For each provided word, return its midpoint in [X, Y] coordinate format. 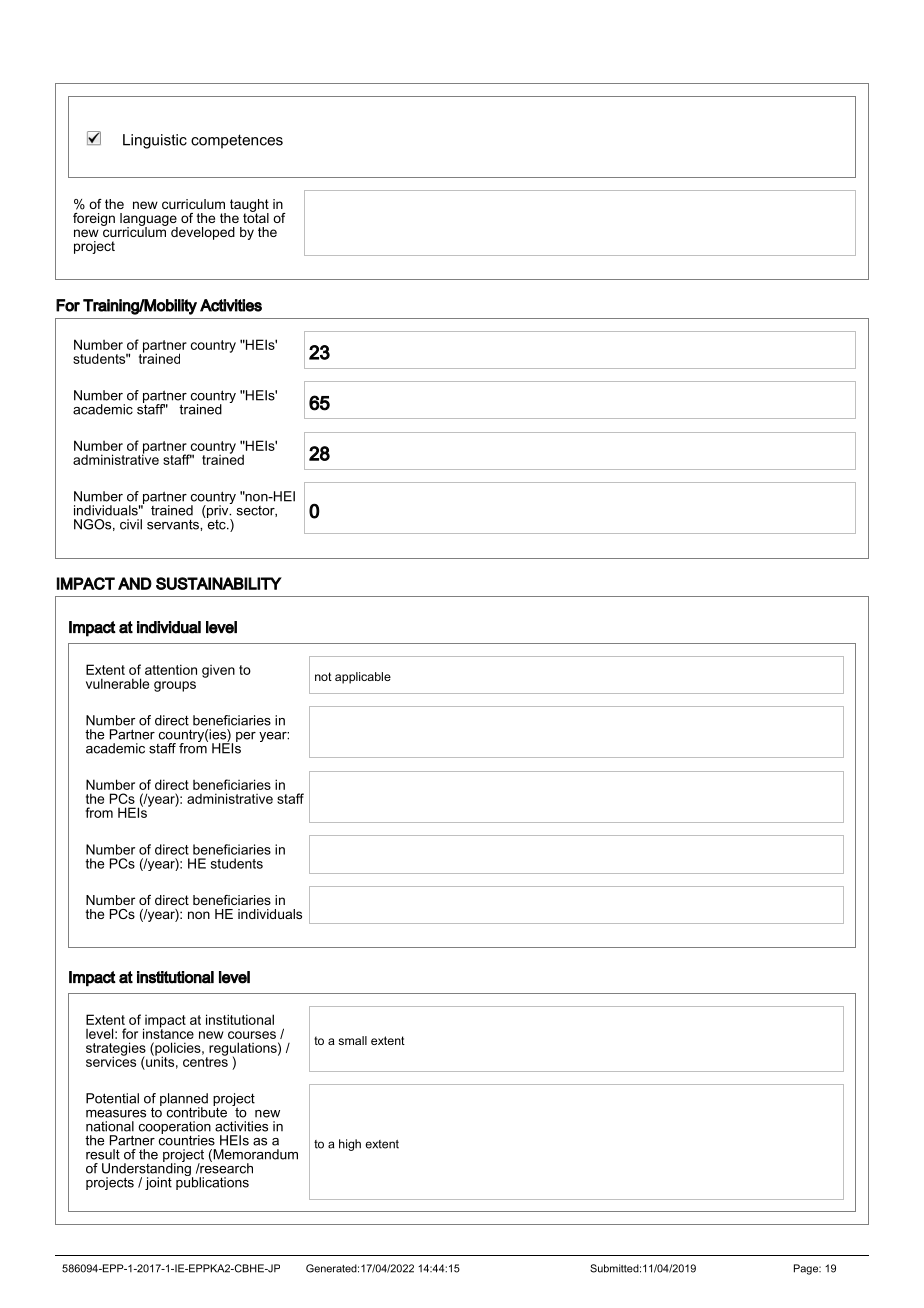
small [352, 1040]
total [256, 216]
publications [212, 1182]
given [218, 671]
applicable [363, 678]
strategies [116, 1050]
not [323, 676]
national [110, 1126]
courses [252, 1035]
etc [216, 523]
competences [237, 141]
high [350, 1145]
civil [131, 524]
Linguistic [155, 141]
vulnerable [117, 683]
